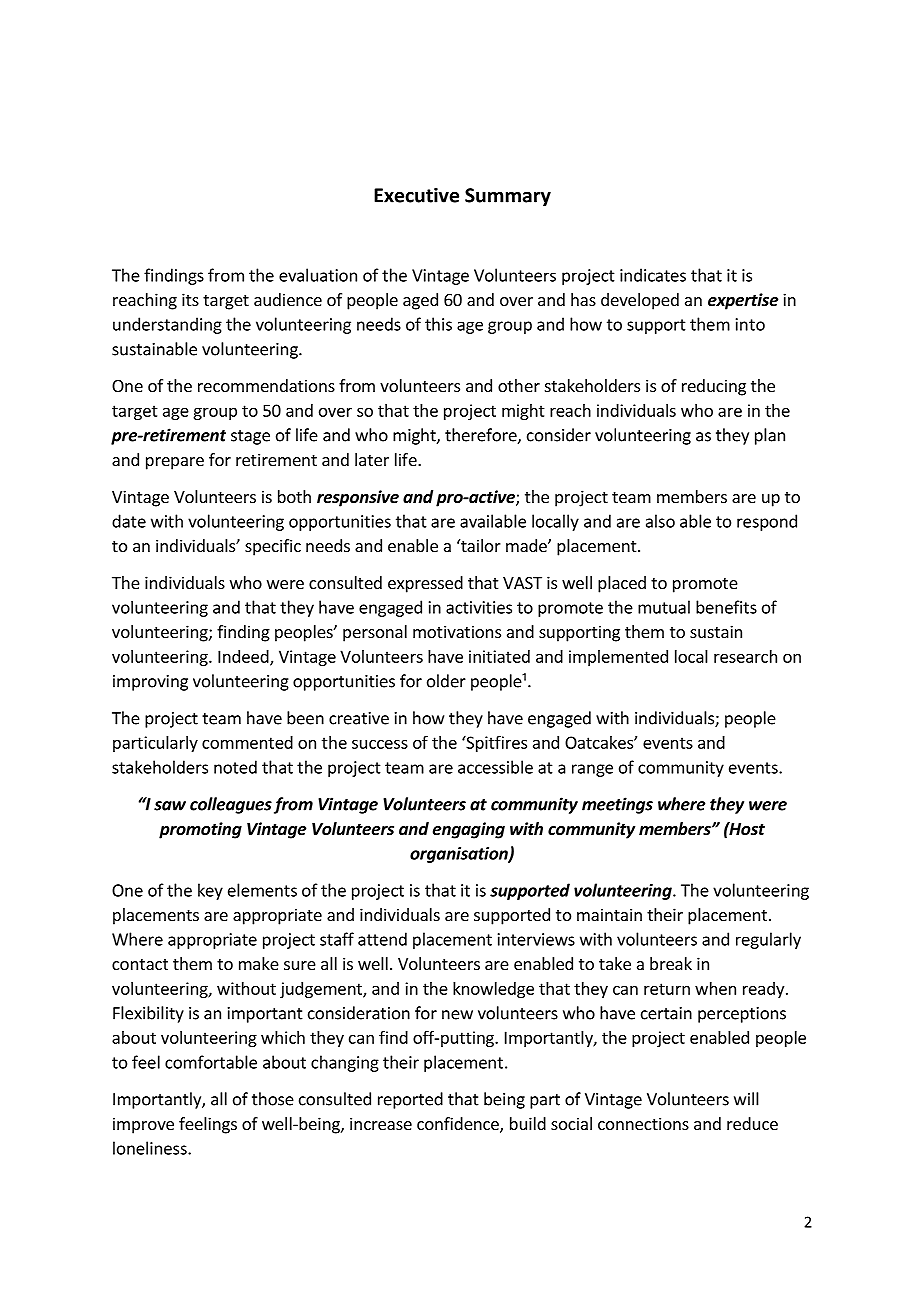 This document has height=1308, width=924. What do you see at coordinates (288, 299) in the document?
I see `audience` at bounding box center [288, 299].
